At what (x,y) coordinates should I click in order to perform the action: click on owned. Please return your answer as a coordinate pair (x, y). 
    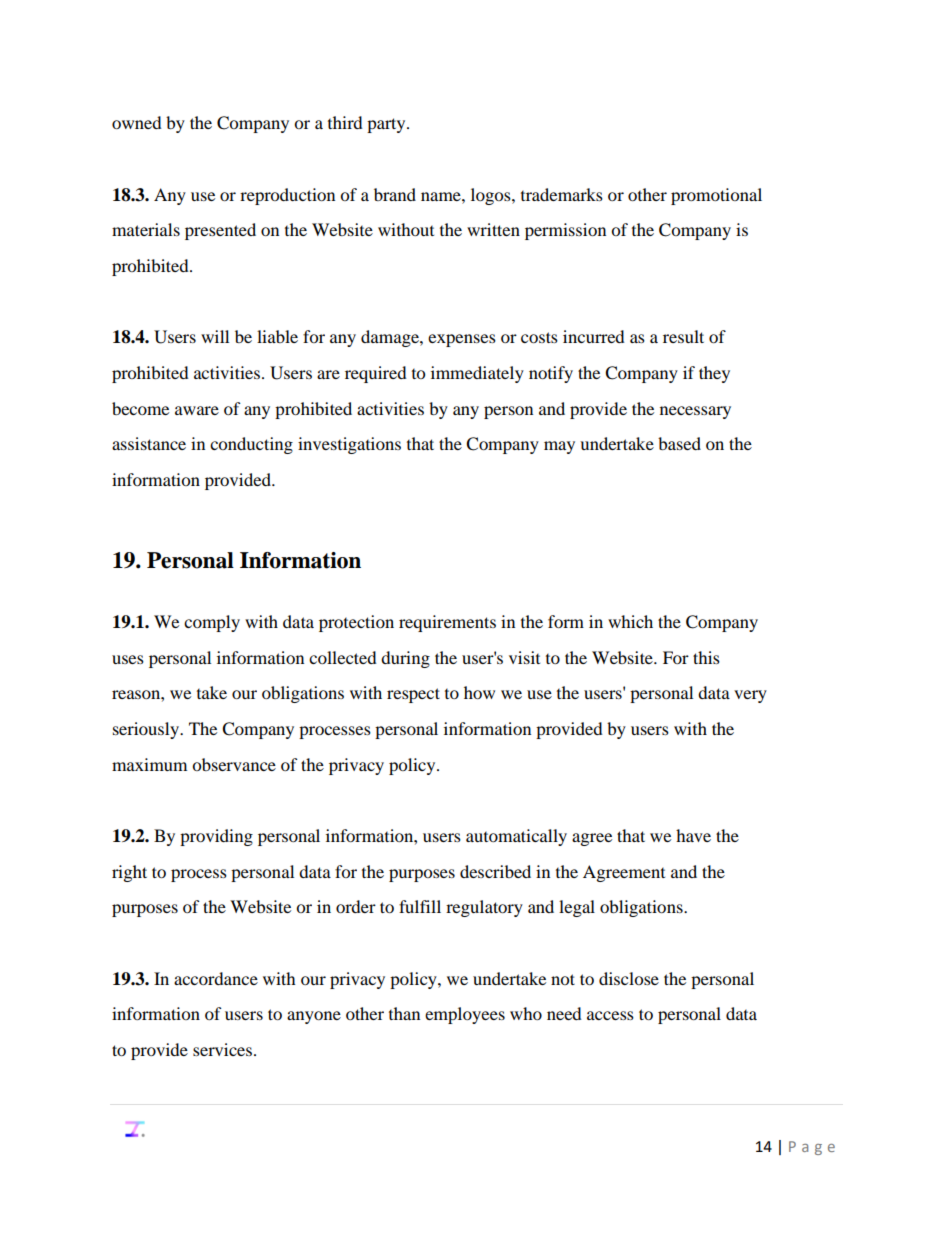
    Looking at the image, I should click on (137, 122).
